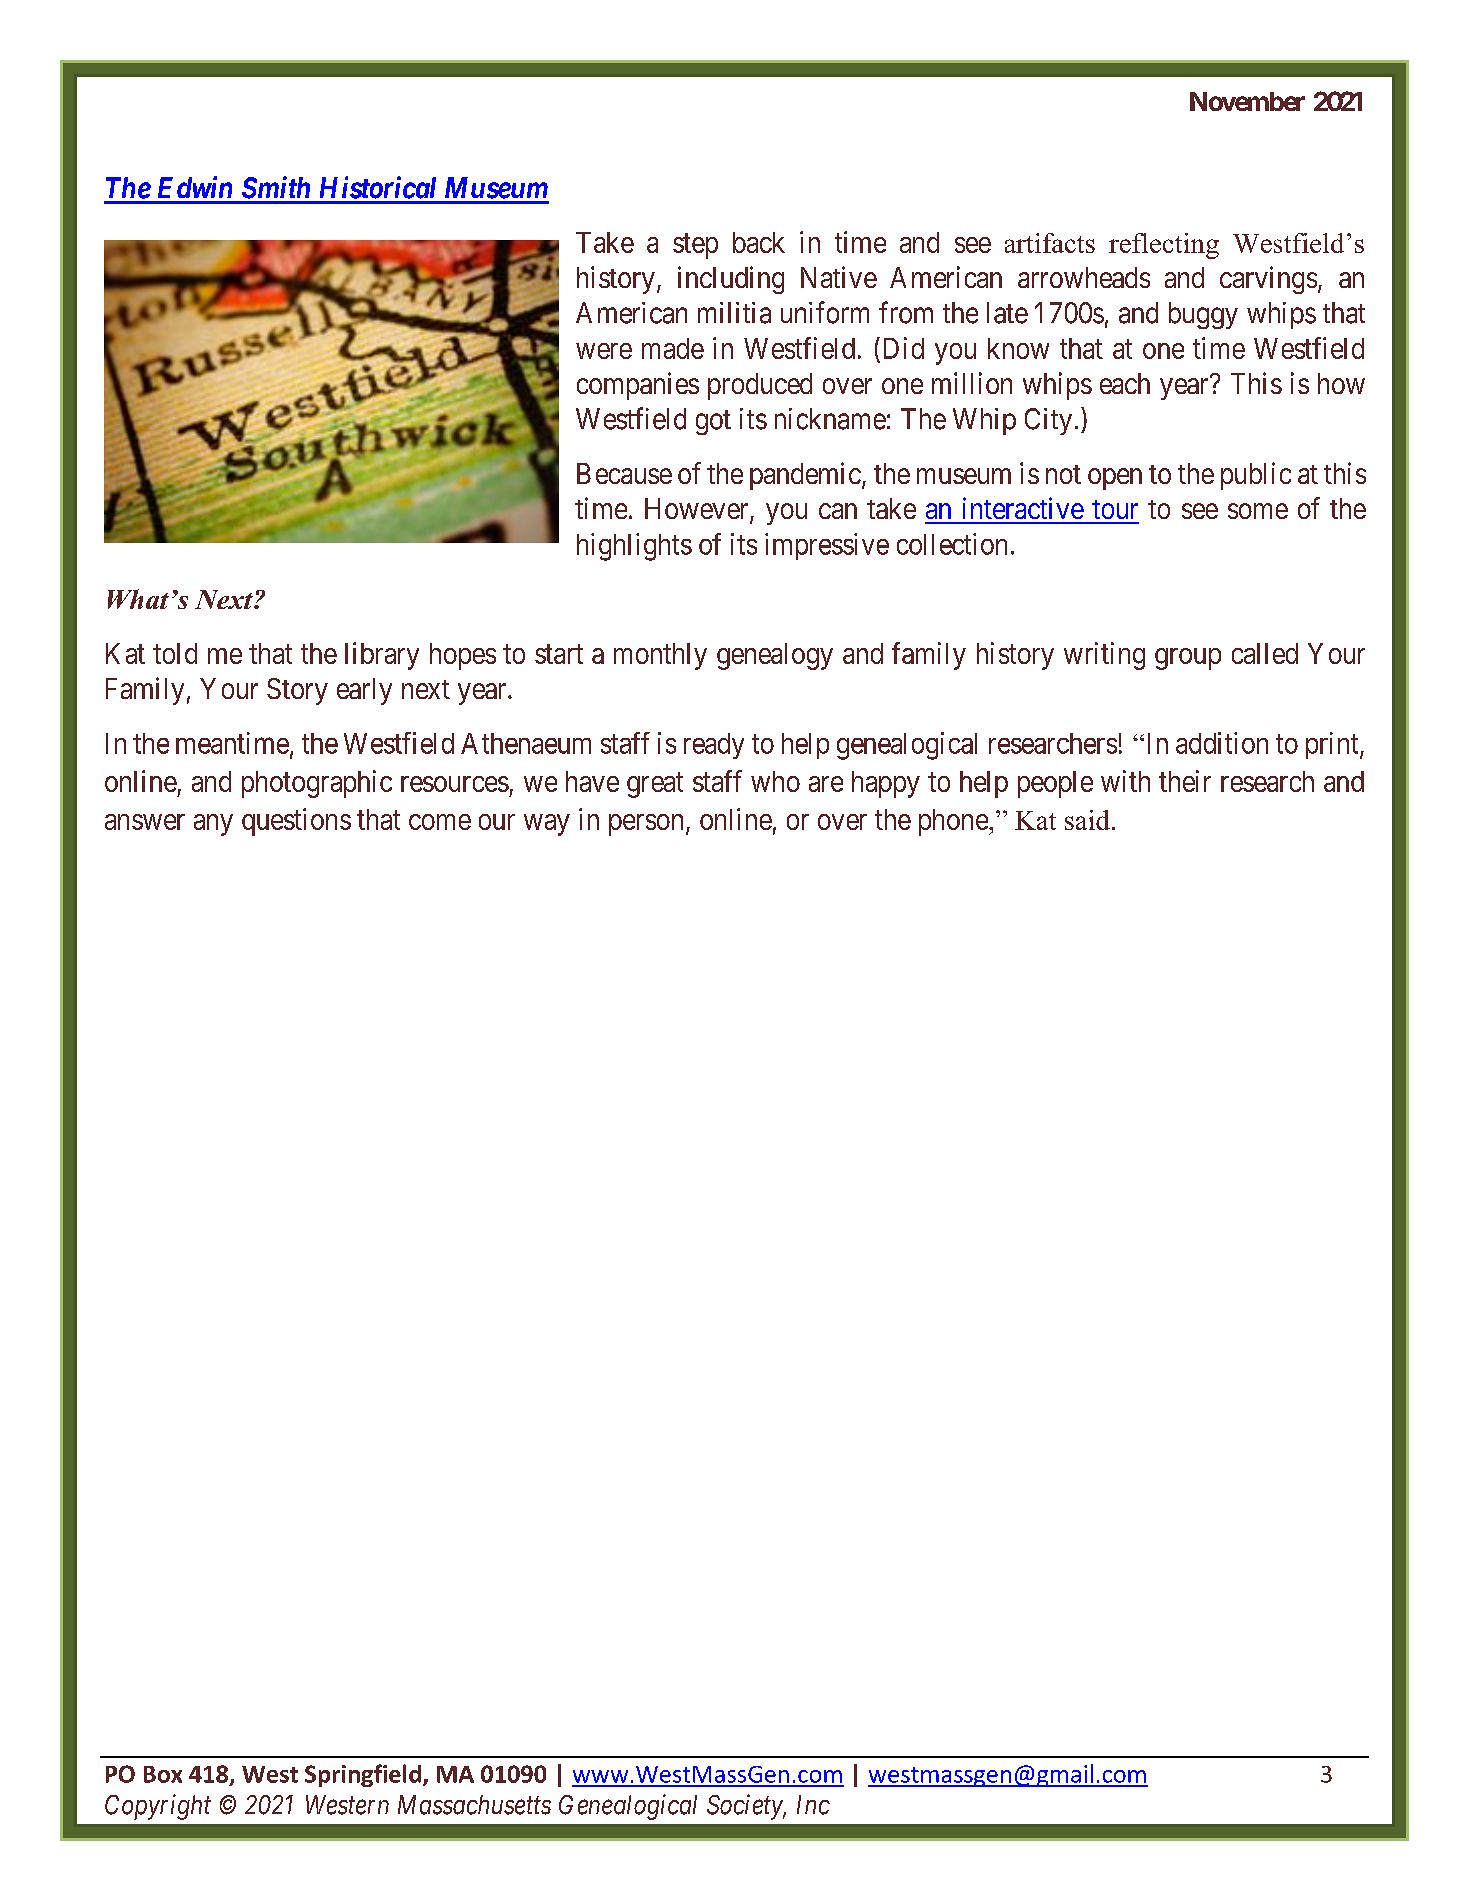  What do you see at coordinates (1087, 820) in the screenshot?
I see `said` at bounding box center [1087, 820].
